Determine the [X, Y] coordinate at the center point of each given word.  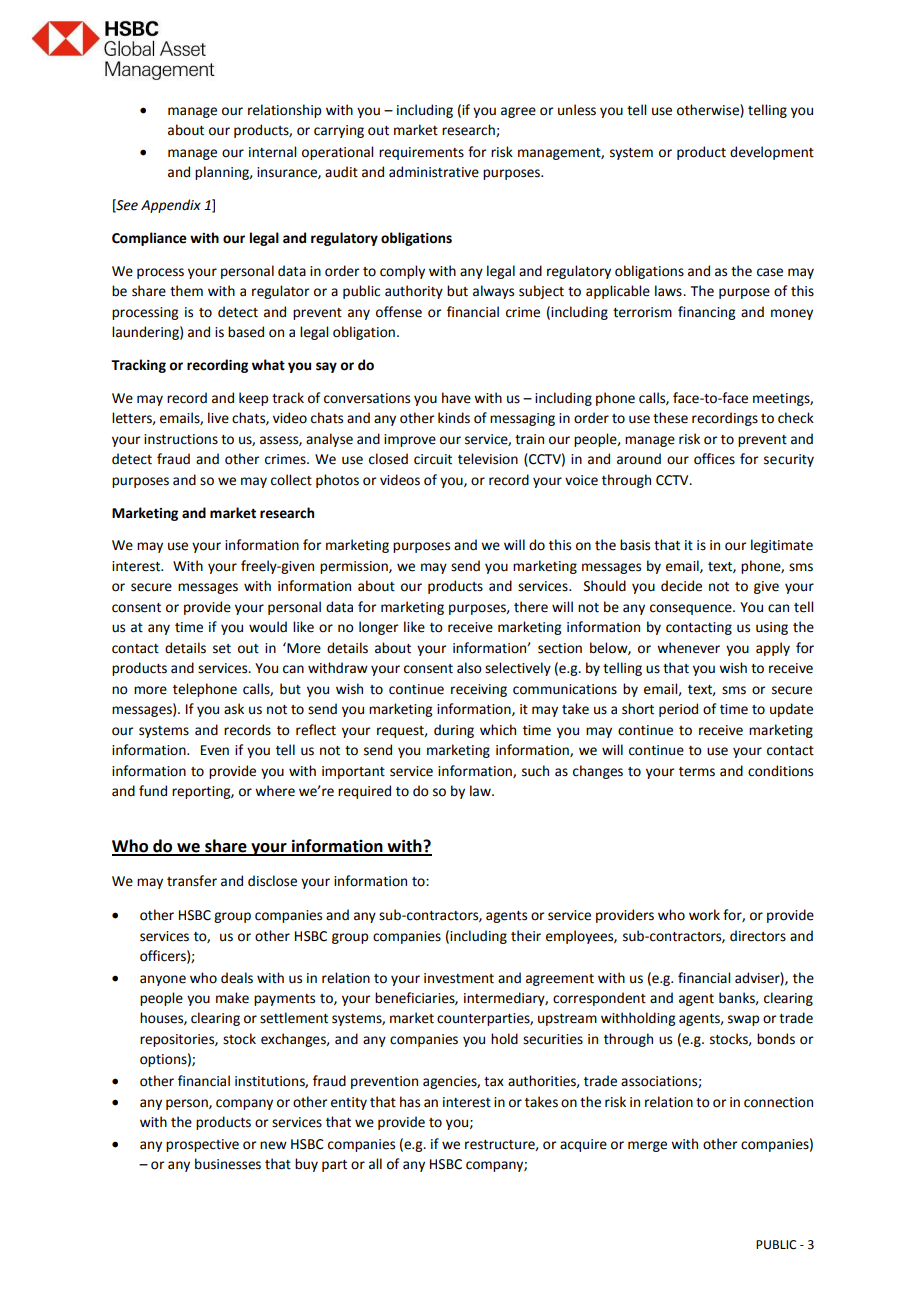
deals [237, 978]
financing [706, 313]
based [246, 332]
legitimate [782, 546]
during [454, 731]
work [704, 915]
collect [291, 480]
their [526, 936]
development [772, 153]
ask [234, 709]
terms [697, 772]
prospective [202, 1145]
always [493, 292]
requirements [421, 153]
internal [272, 152]
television [488, 459]
